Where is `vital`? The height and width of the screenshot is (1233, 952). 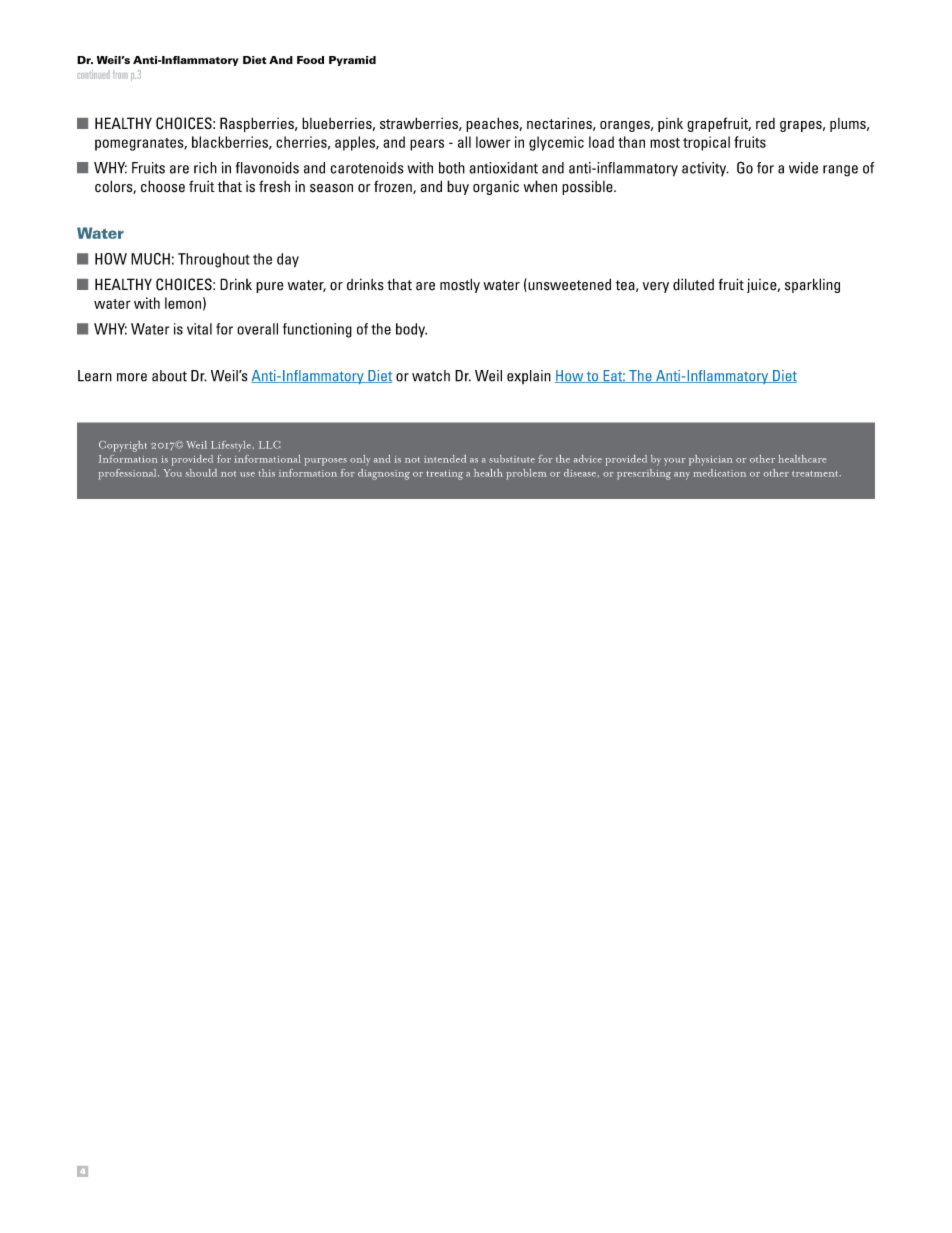
vital is located at coordinates (199, 329).
